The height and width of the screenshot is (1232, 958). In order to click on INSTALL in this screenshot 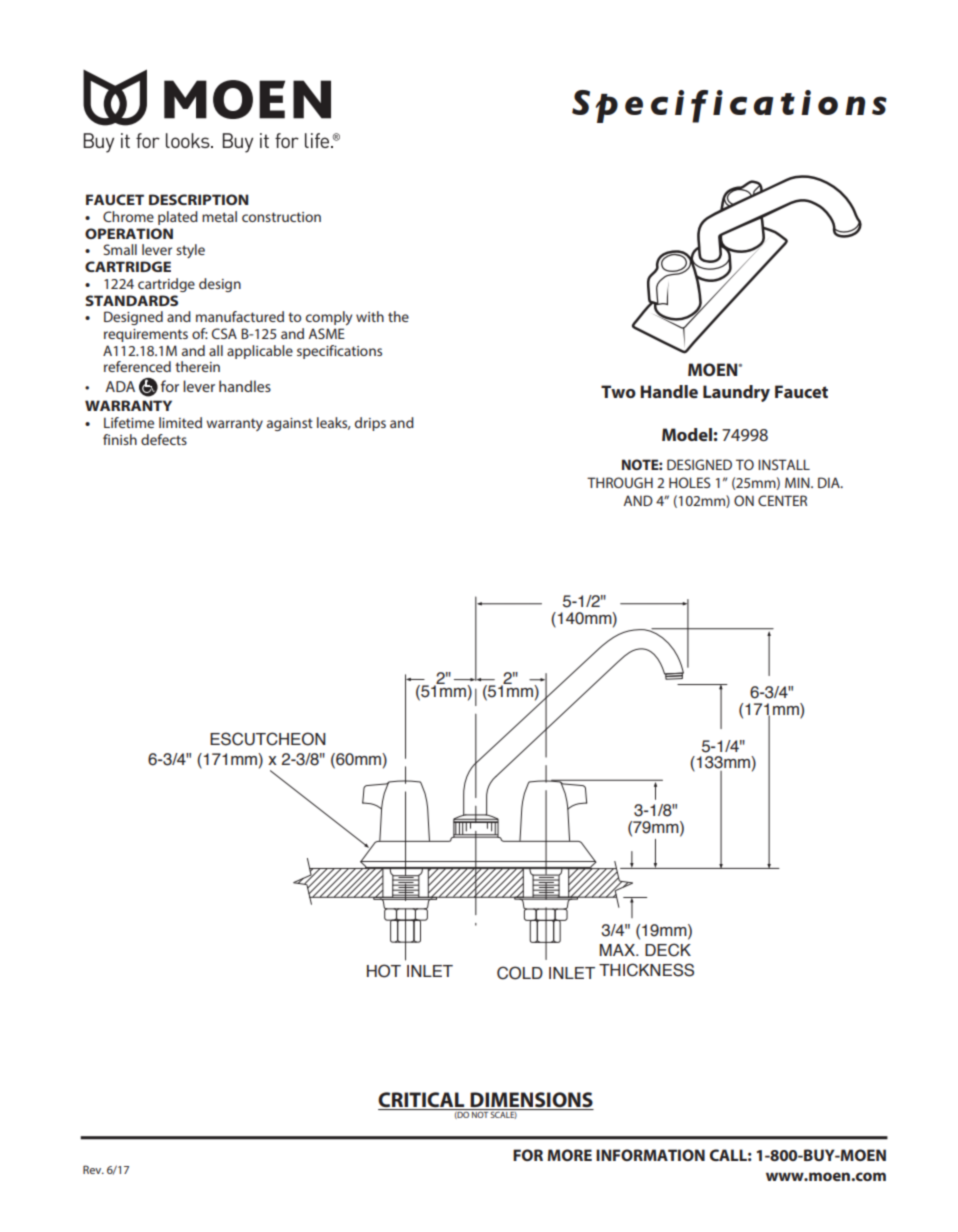, I will do `click(784, 464)`.
